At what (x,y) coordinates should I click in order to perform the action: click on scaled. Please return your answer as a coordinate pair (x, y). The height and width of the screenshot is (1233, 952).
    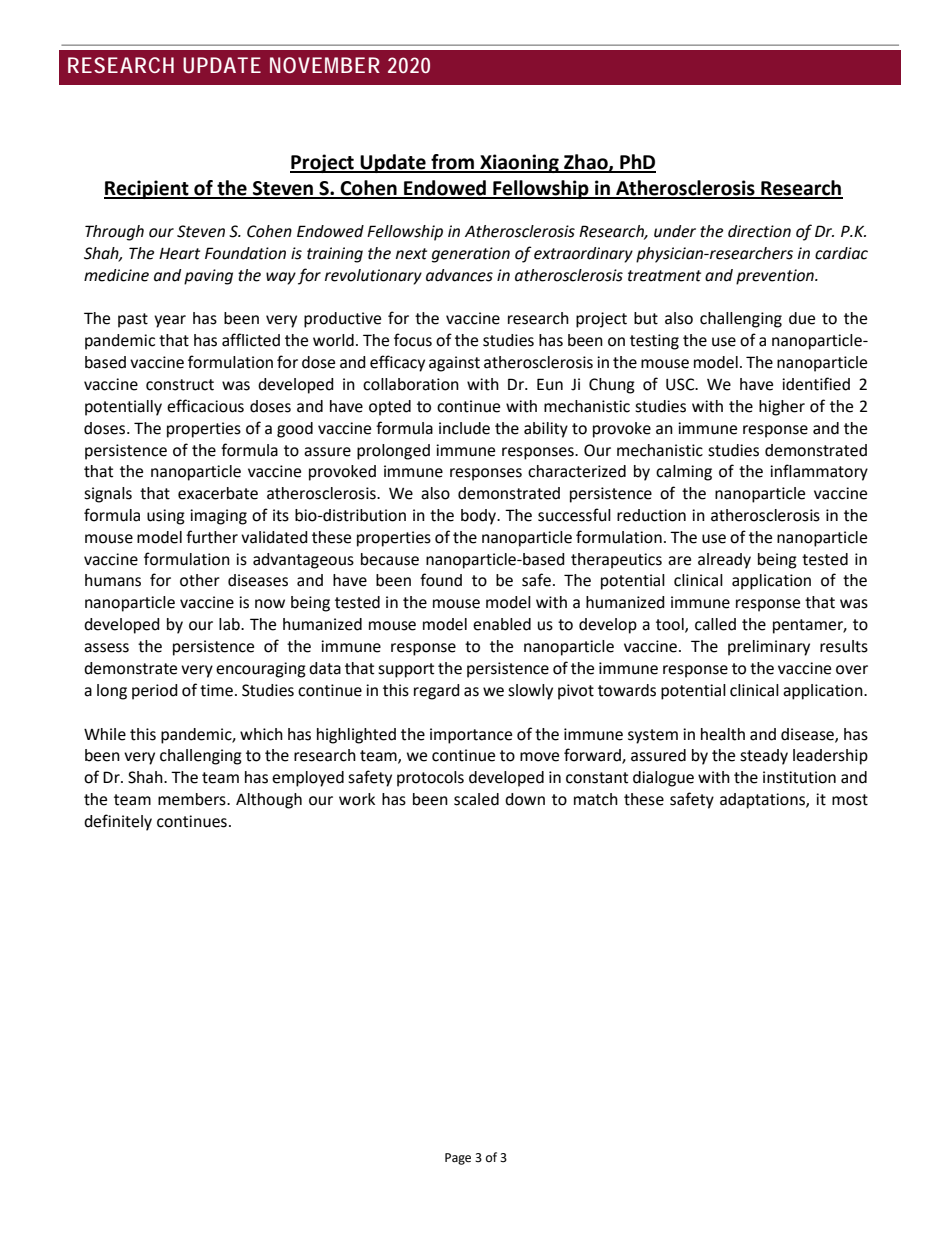
    Looking at the image, I should click on (476, 799).
